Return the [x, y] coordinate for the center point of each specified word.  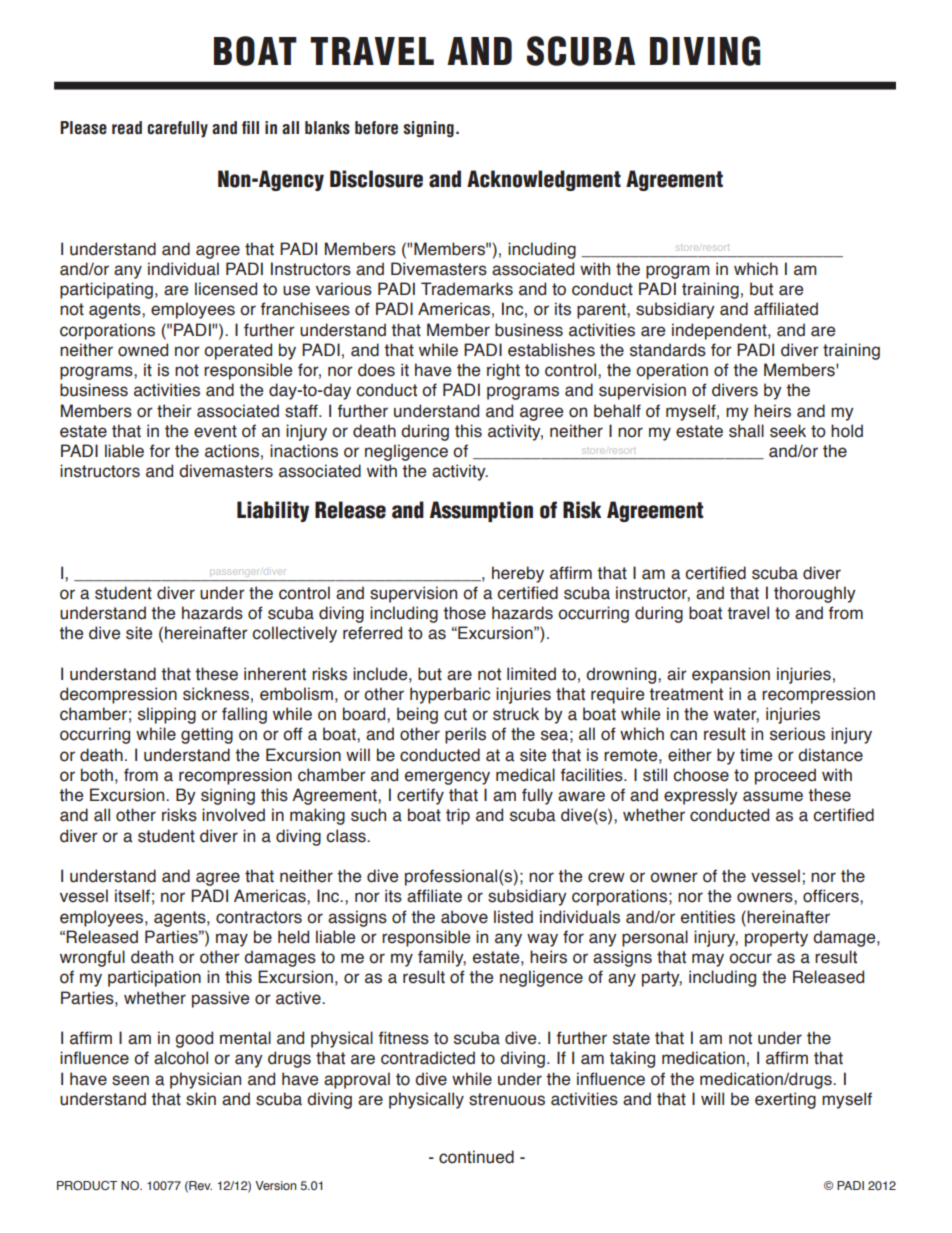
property [776, 939]
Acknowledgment [544, 180]
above [464, 917]
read [127, 128]
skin [201, 1099]
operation [672, 371]
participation [154, 978]
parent [602, 311]
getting [207, 735]
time [756, 755]
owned [143, 350]
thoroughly [815, 594]
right [503, 371]
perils [465, 735]
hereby [518, 574]
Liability [273, 511]
